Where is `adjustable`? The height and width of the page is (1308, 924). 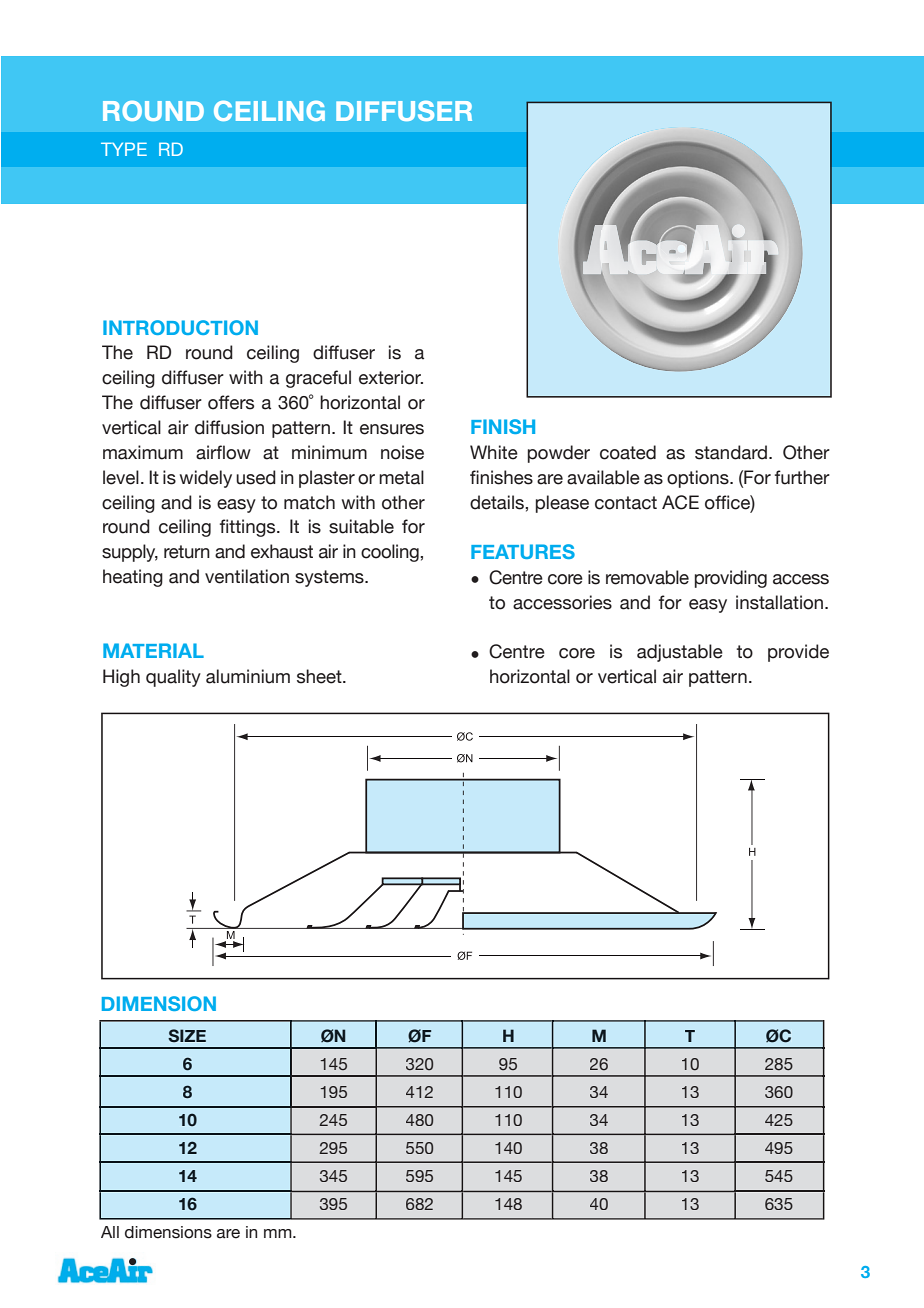 adjustable is located at coordinates (680, 653).
